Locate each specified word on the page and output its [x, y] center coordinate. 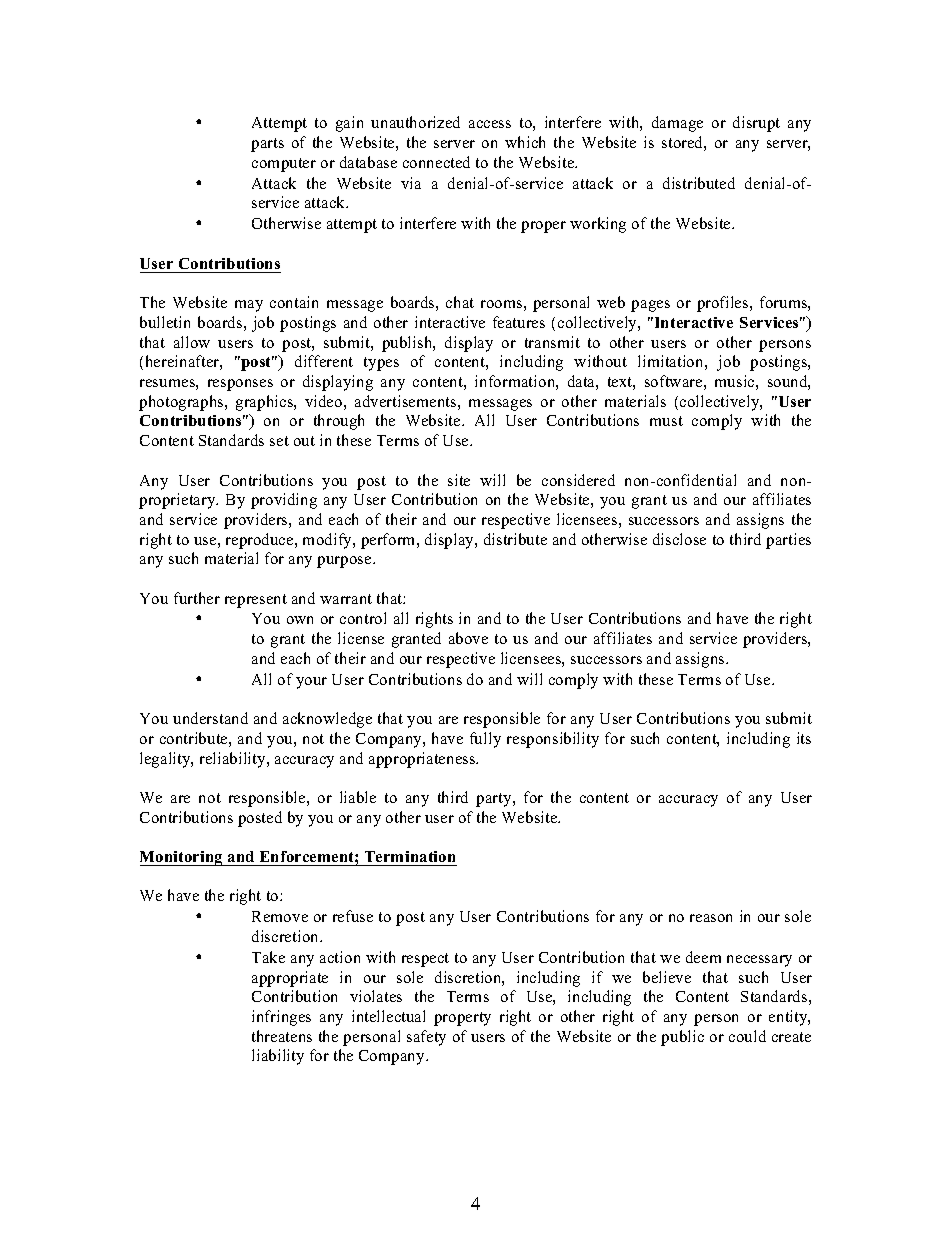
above [468, 638]
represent [256, 601]
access [490, 124]
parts [267, 145]
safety [426, 1038]
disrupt [756, 124]
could [747, 1036]
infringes [281, 1018]
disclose [679, 539]
